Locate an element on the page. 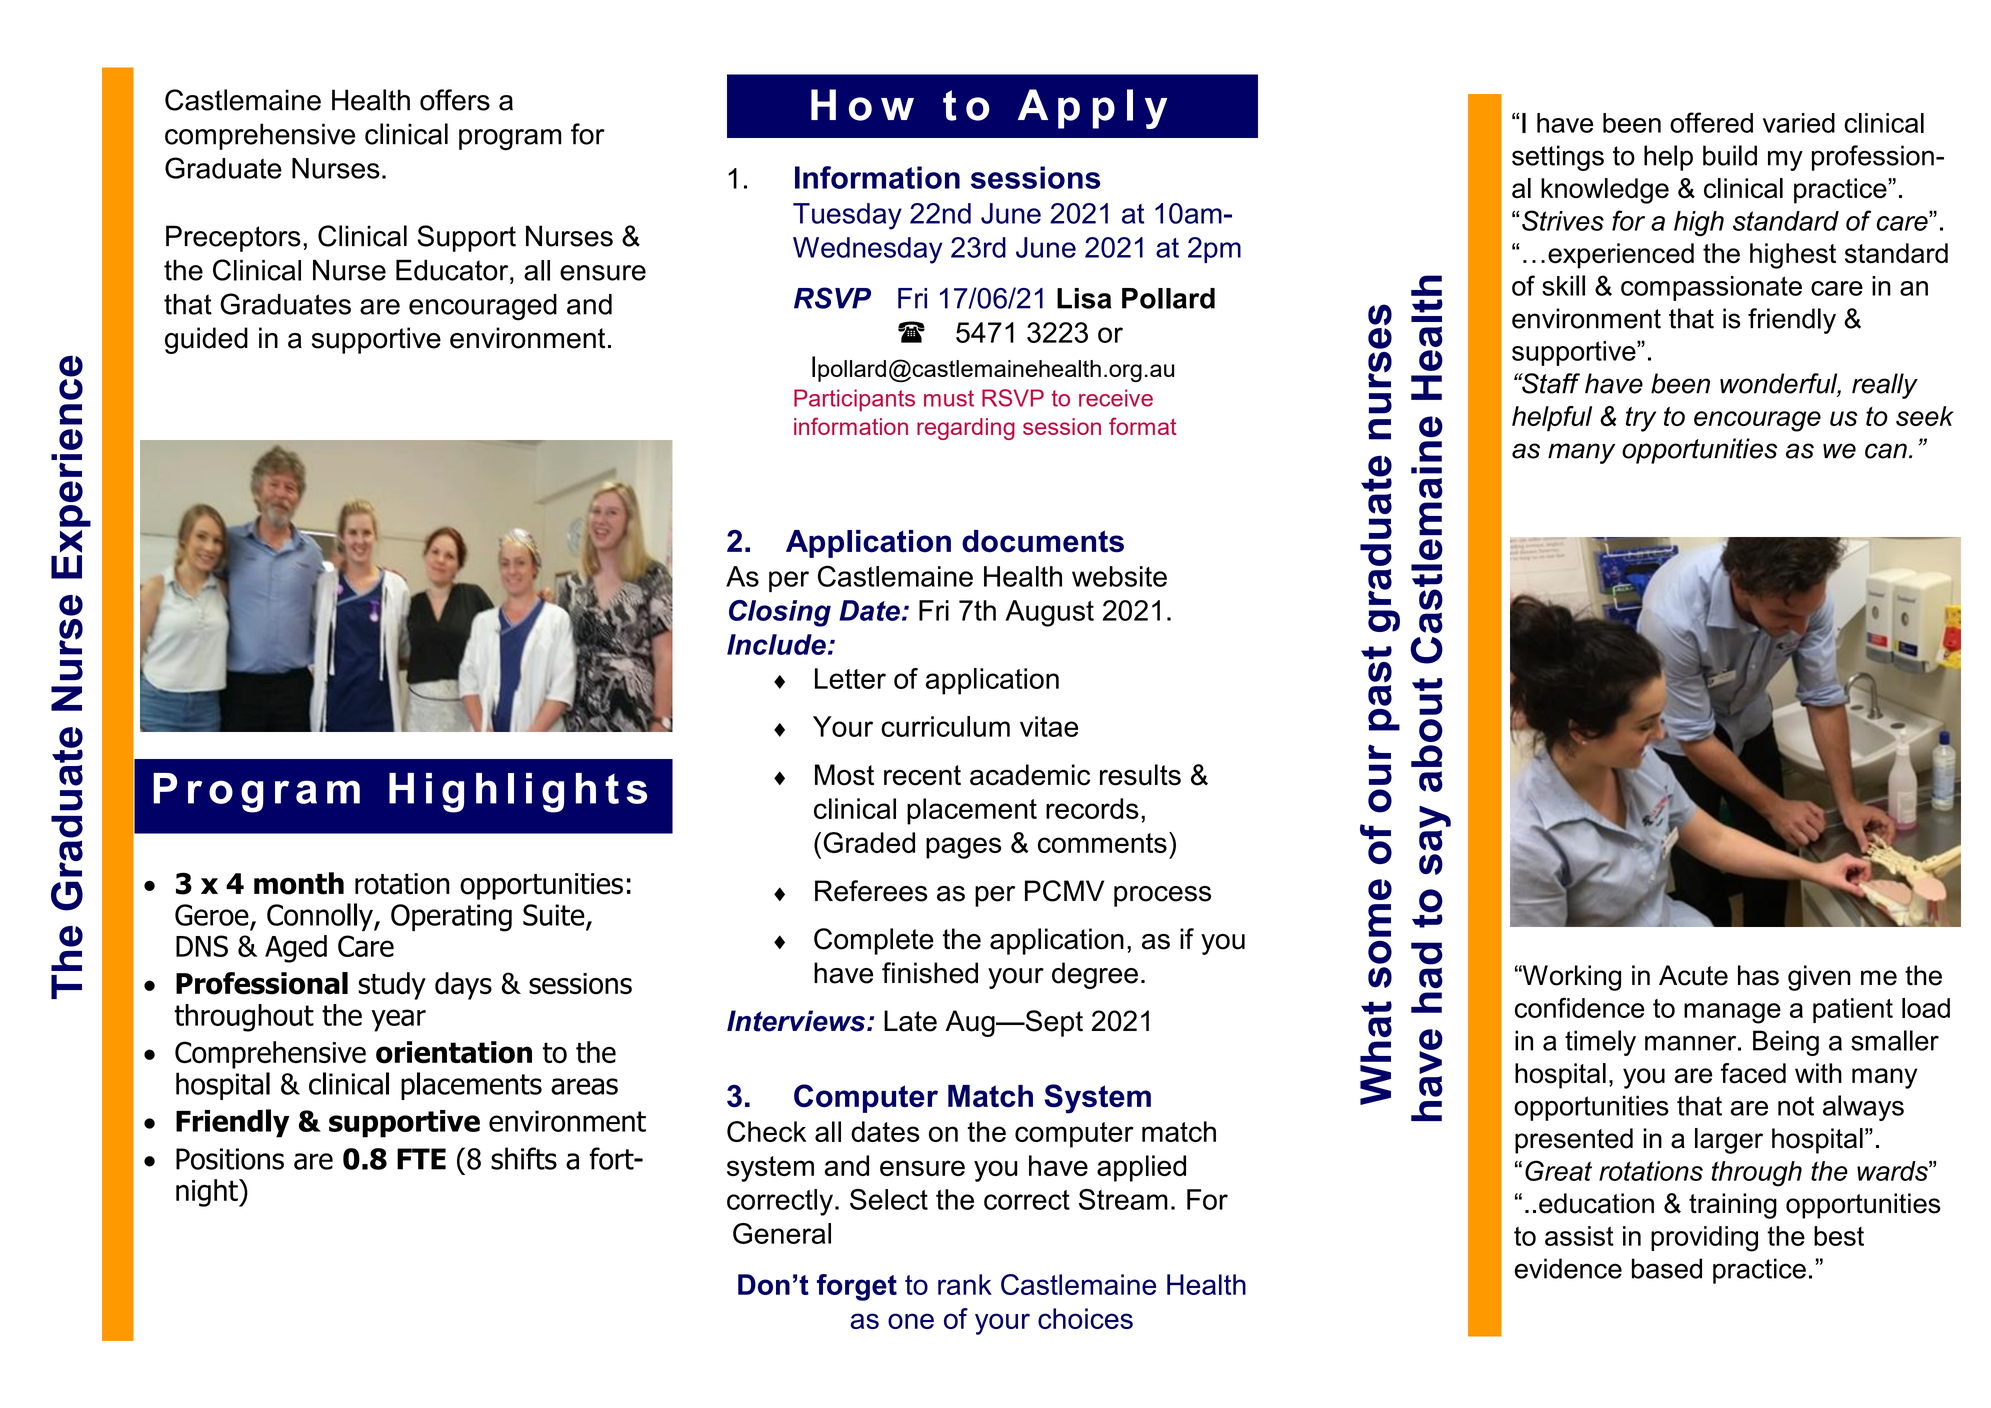 Image resolution: width=1991 pixels, height=1408 pixels. FTE is located at coordinates (421, 1159).
